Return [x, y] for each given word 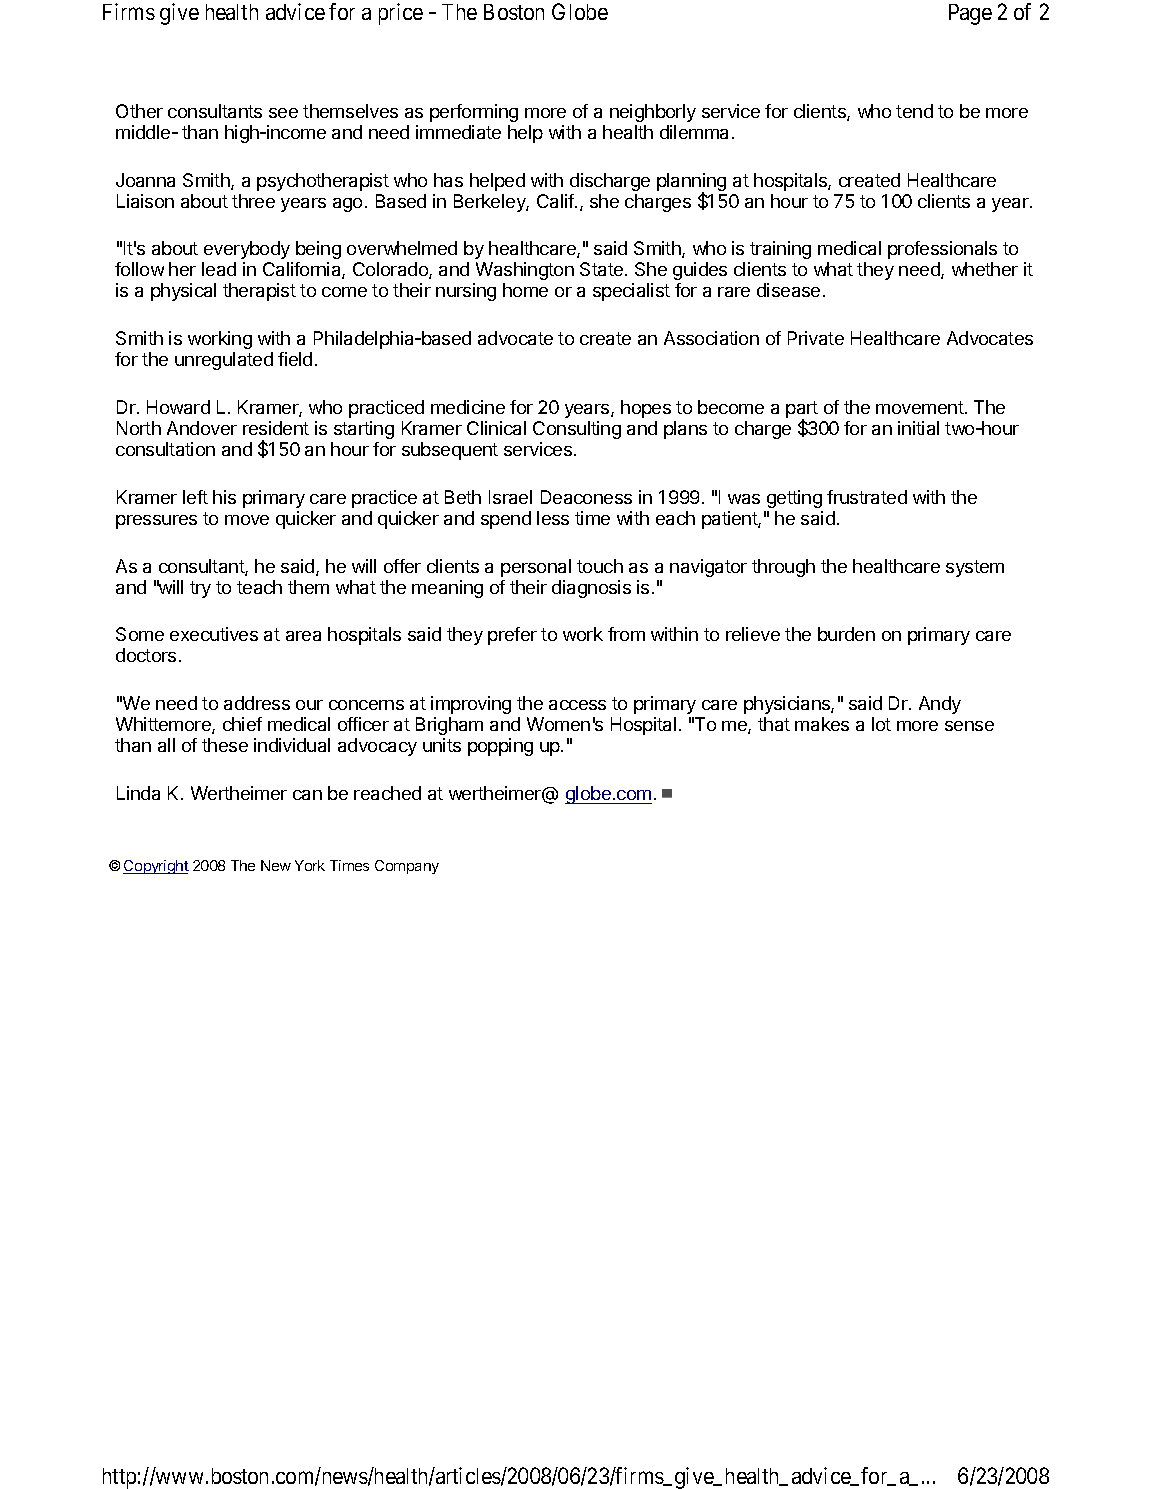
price [401, 14]
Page [970, 14]
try [200, 589]
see [283, 113]
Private [816, 338]
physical [183, 292]
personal [536, 568]
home [525, 290]
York [310, 865]
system [975, 568]
